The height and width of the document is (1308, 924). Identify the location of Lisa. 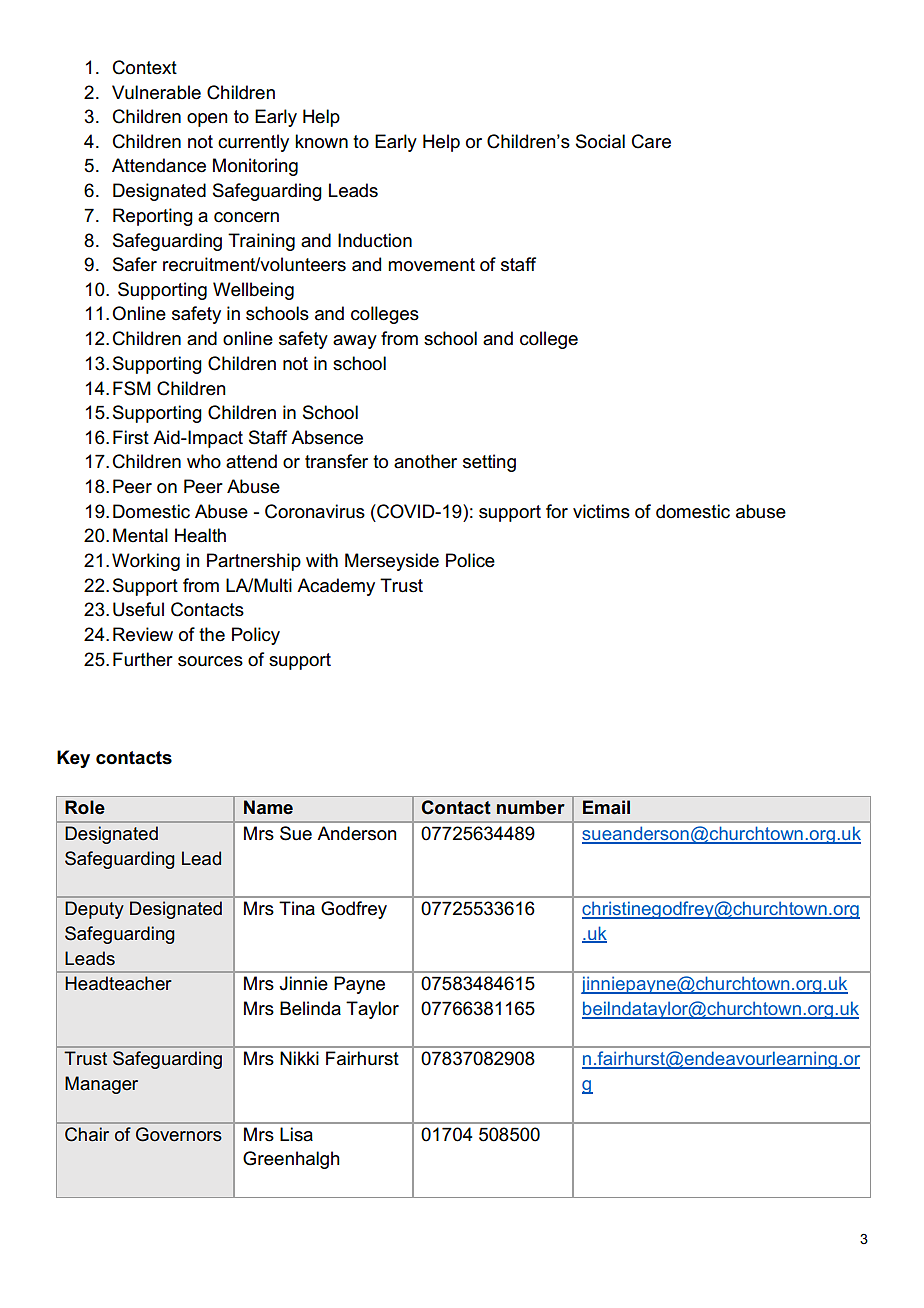
(296, 1134).
